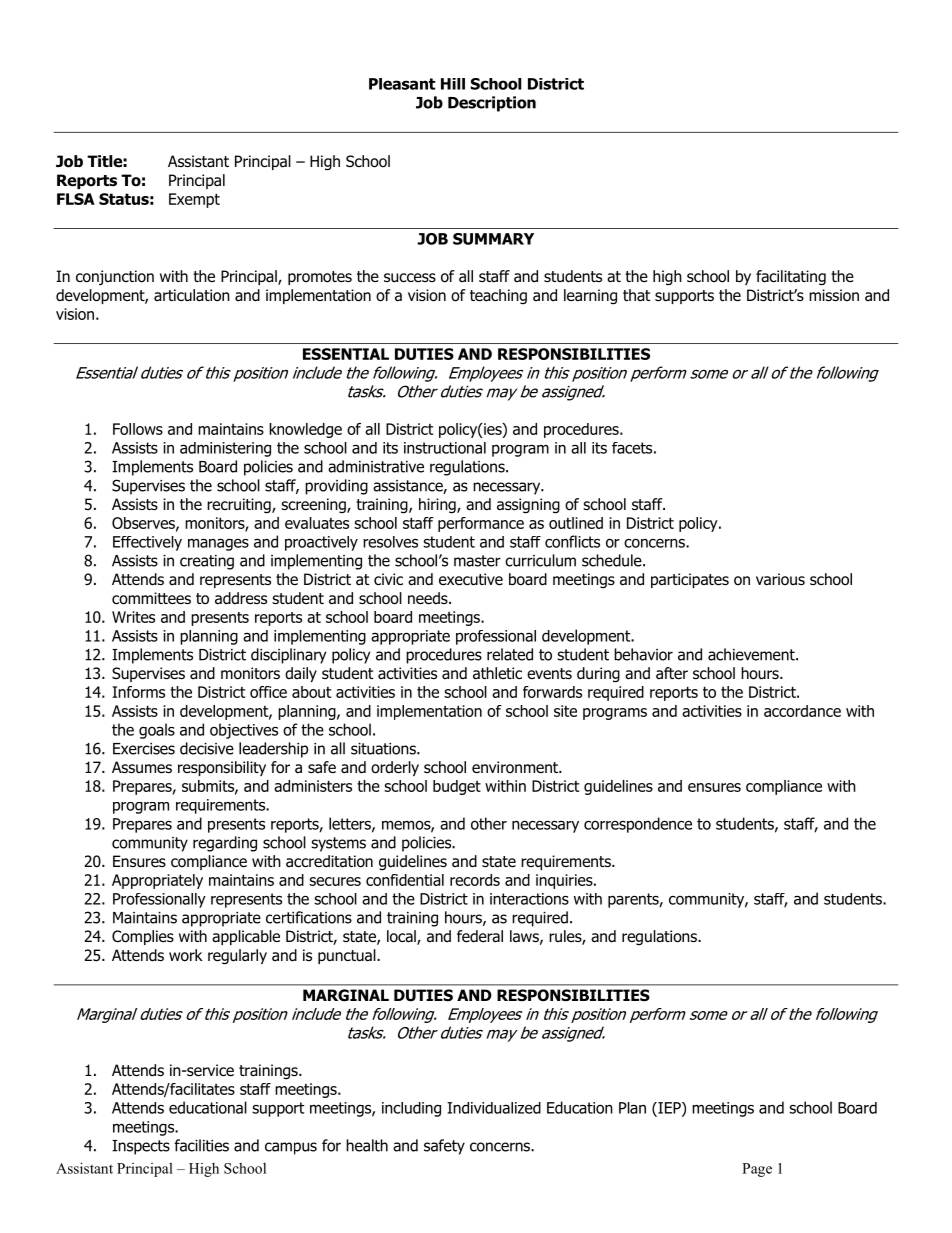 Image resolution: width=952 pixels, height=1233 pixels. Describe the element at coordinates (492, 104) in the image. I see `Description` at that location.
